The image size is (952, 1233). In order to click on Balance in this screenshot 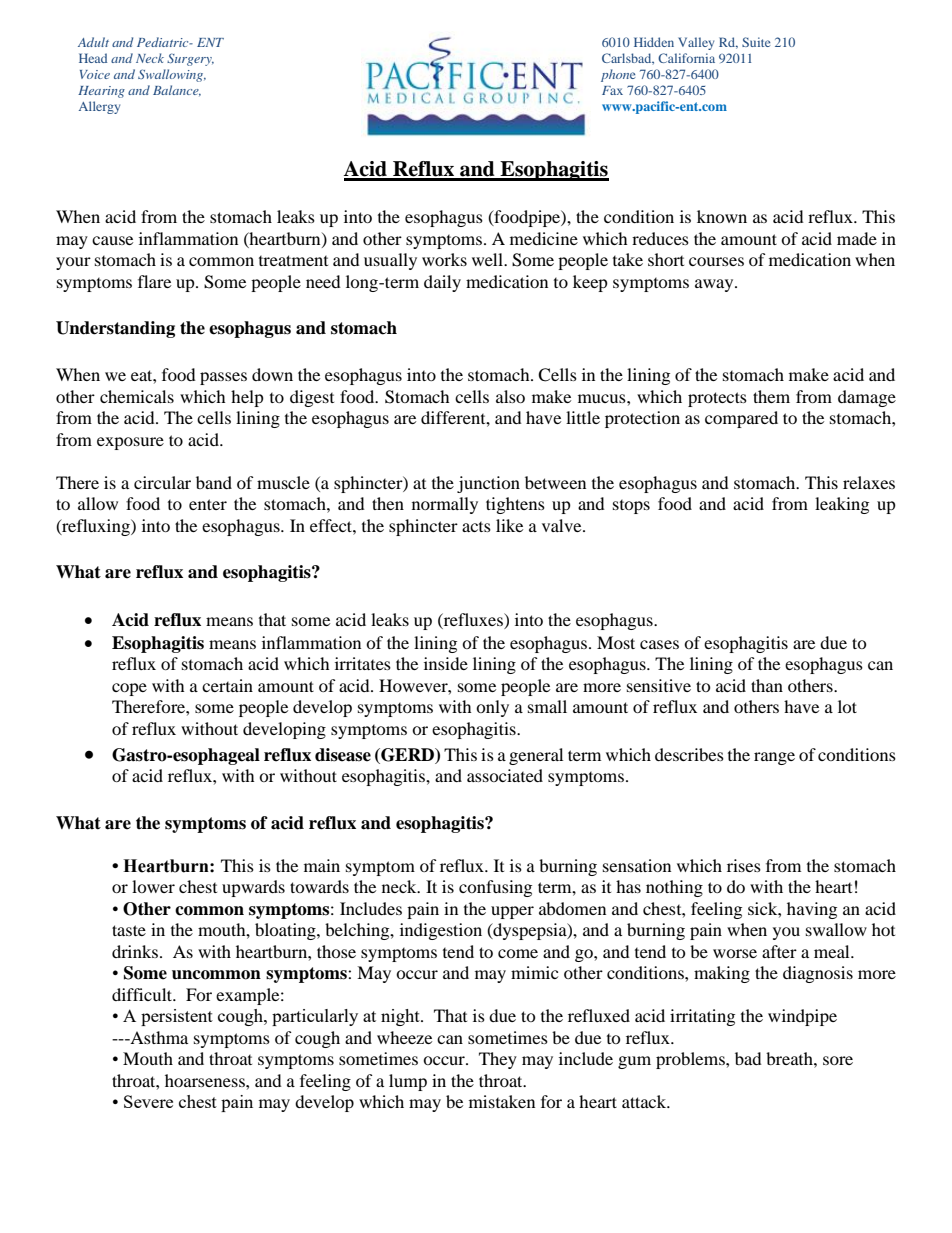, I will do `click(177, 90)`.
